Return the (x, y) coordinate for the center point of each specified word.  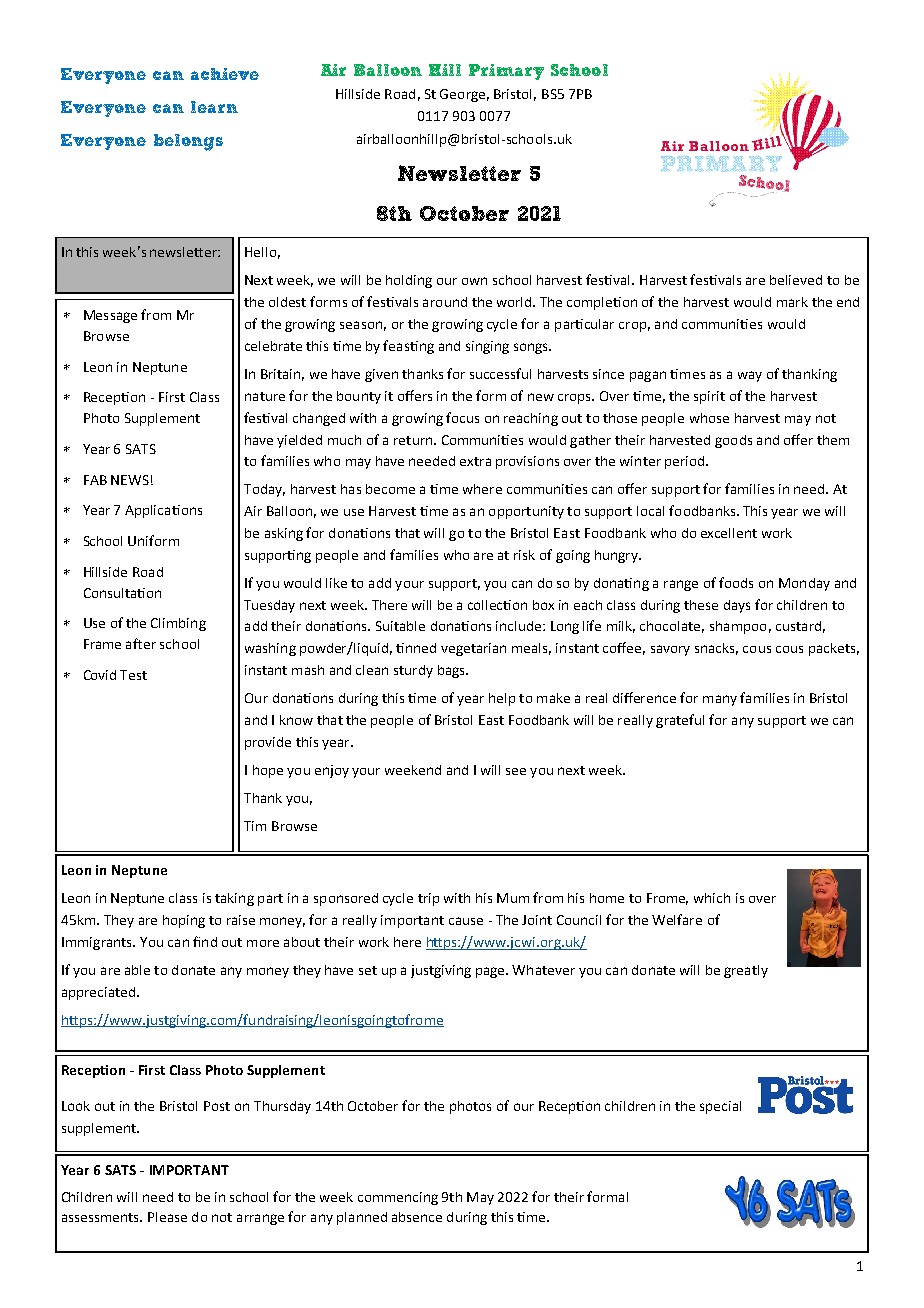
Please (167, 1217)
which (712, 898)
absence (417, 1217)
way (750, 376)
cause (466, 921)
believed (796, 280)
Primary (506, 72)
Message (110, 316)
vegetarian (473, 649)
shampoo (738, 627)
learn (214, 107)
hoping (184, 921)
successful (500, 373)
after (141, 643)
